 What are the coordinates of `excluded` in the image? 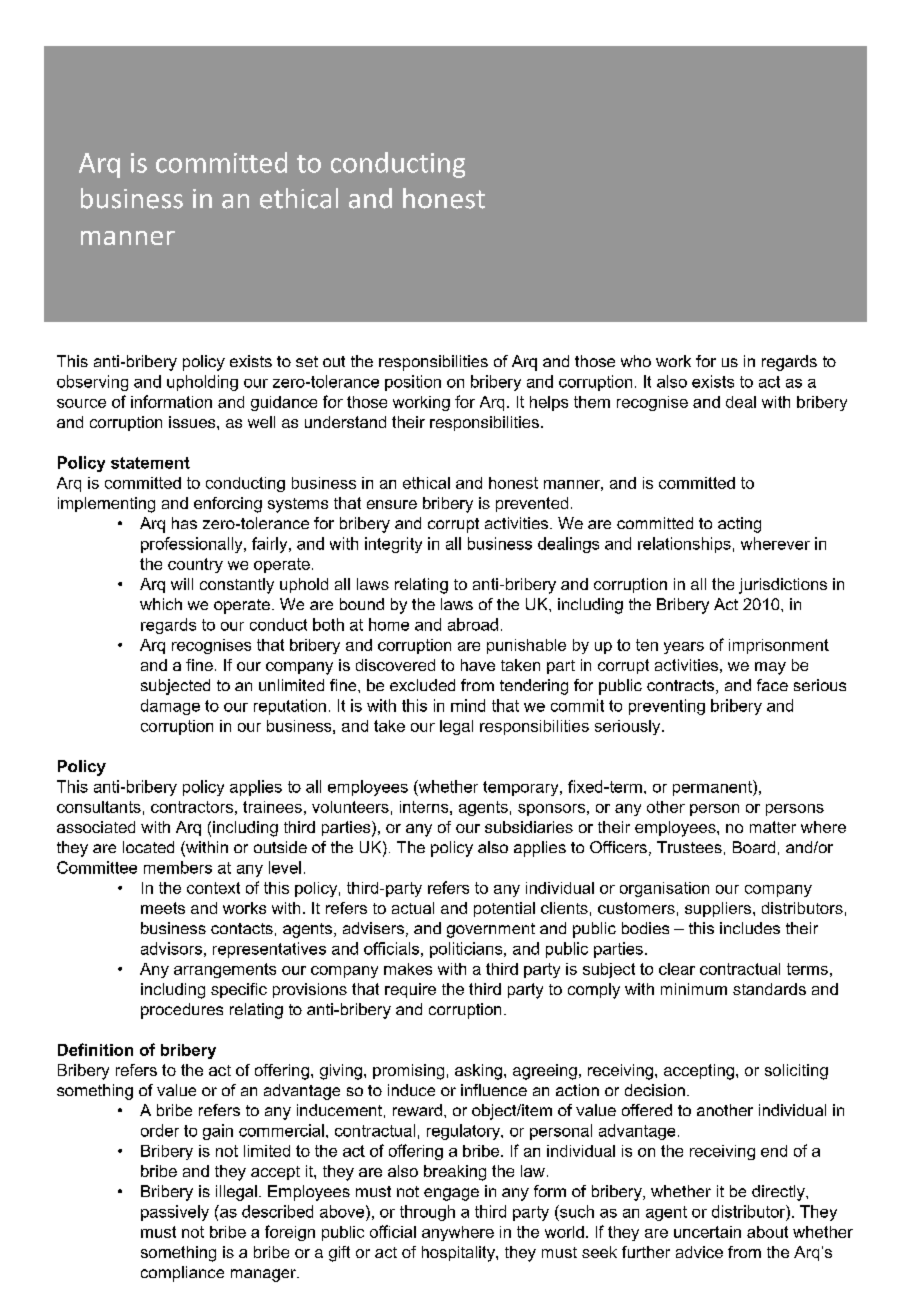 It's located at (422, 685).
